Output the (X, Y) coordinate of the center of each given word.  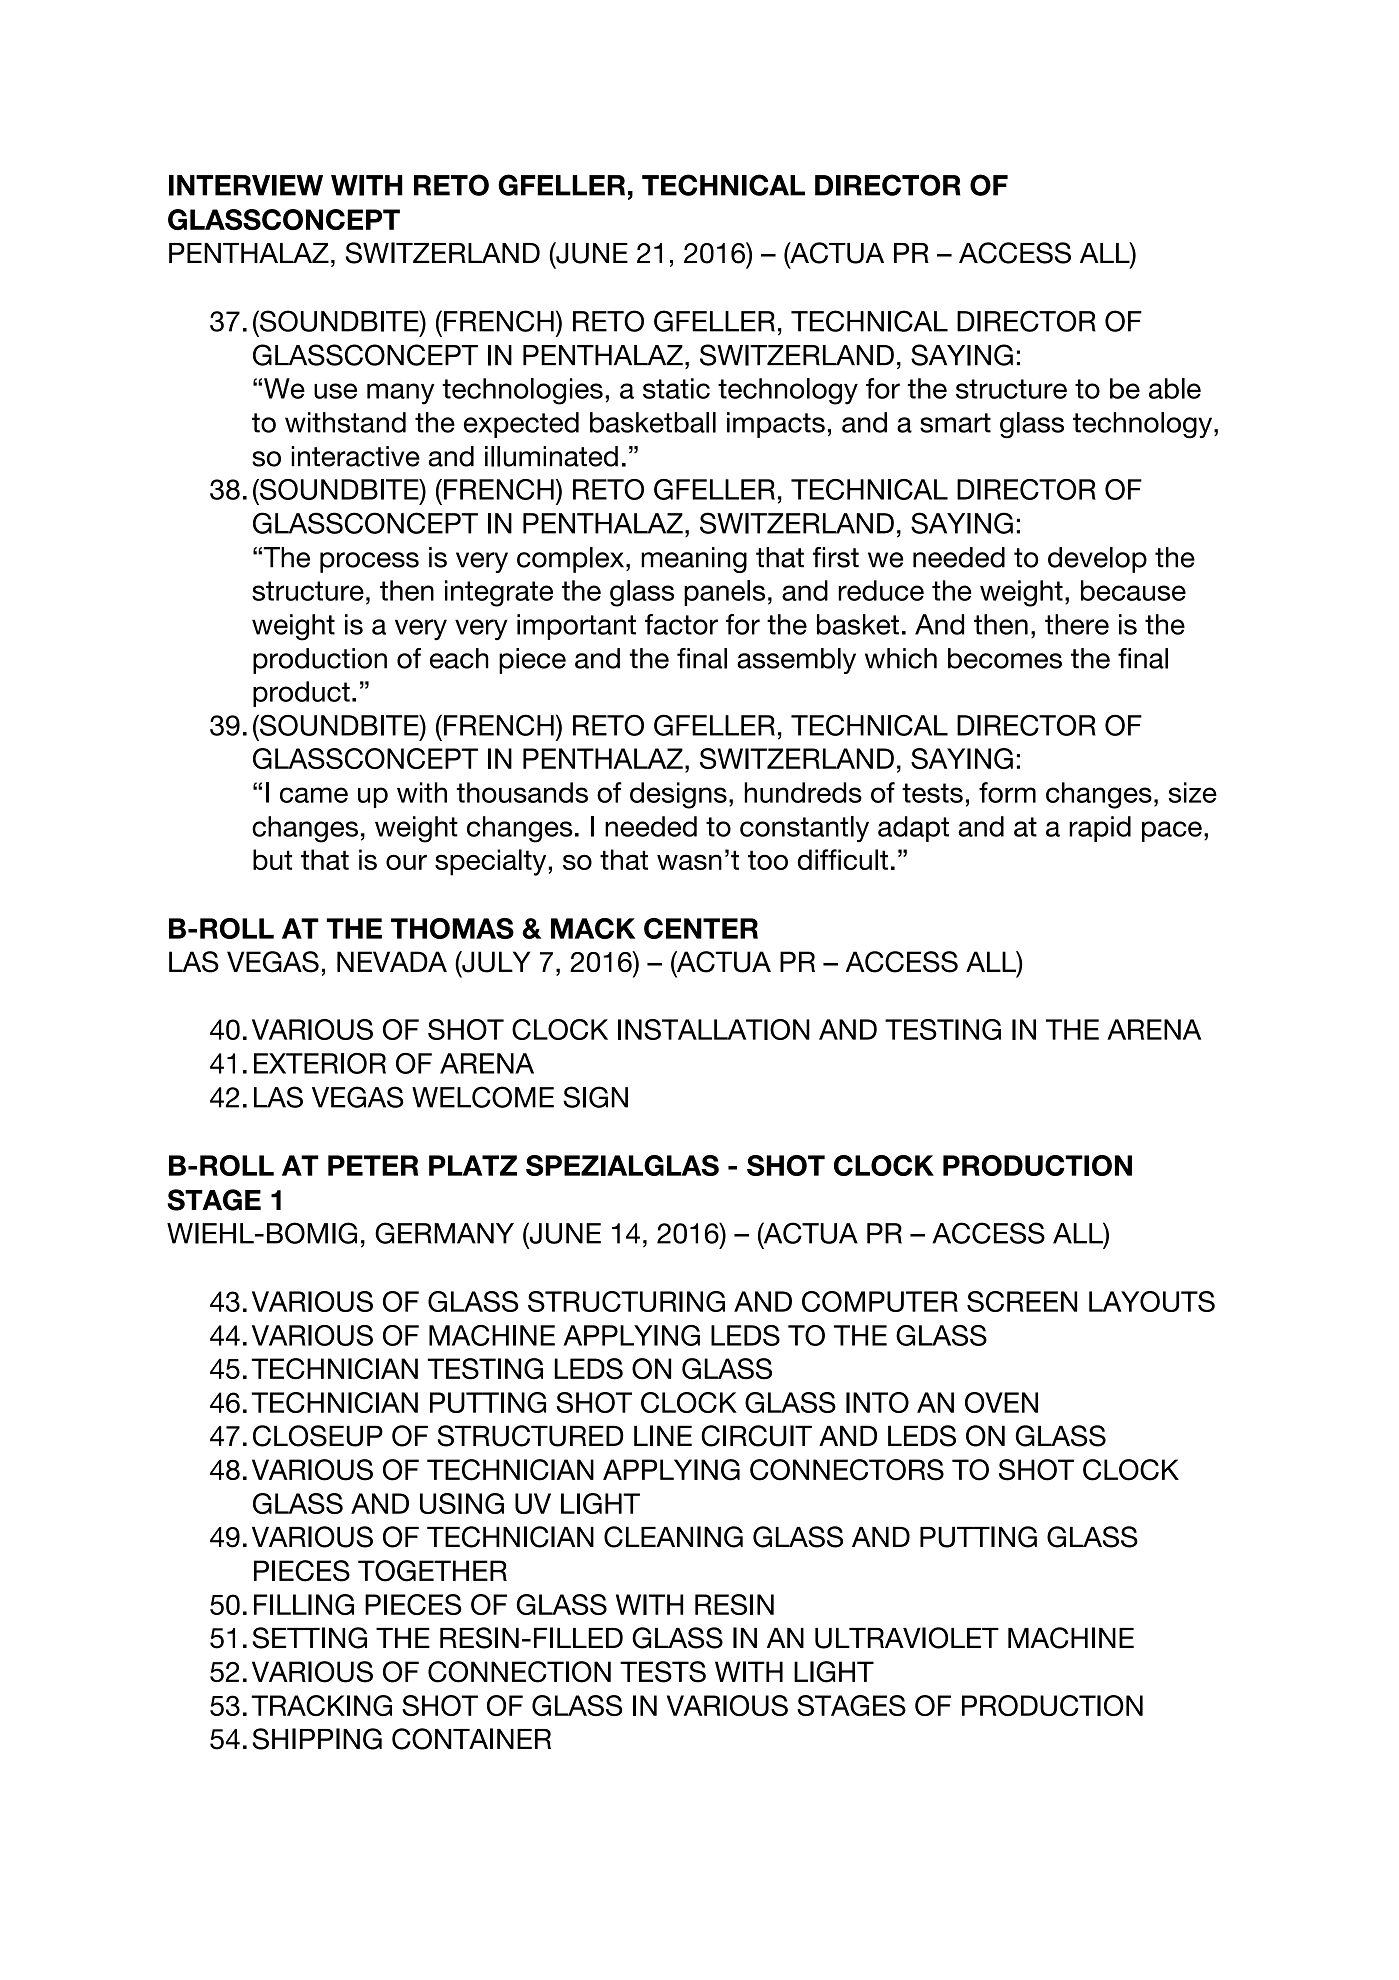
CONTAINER (471, 1739)
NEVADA (392, 961)
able (1175, 388)
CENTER (701, 928)
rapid (1100, 829)
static (676, 388)
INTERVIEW (246, 185)
